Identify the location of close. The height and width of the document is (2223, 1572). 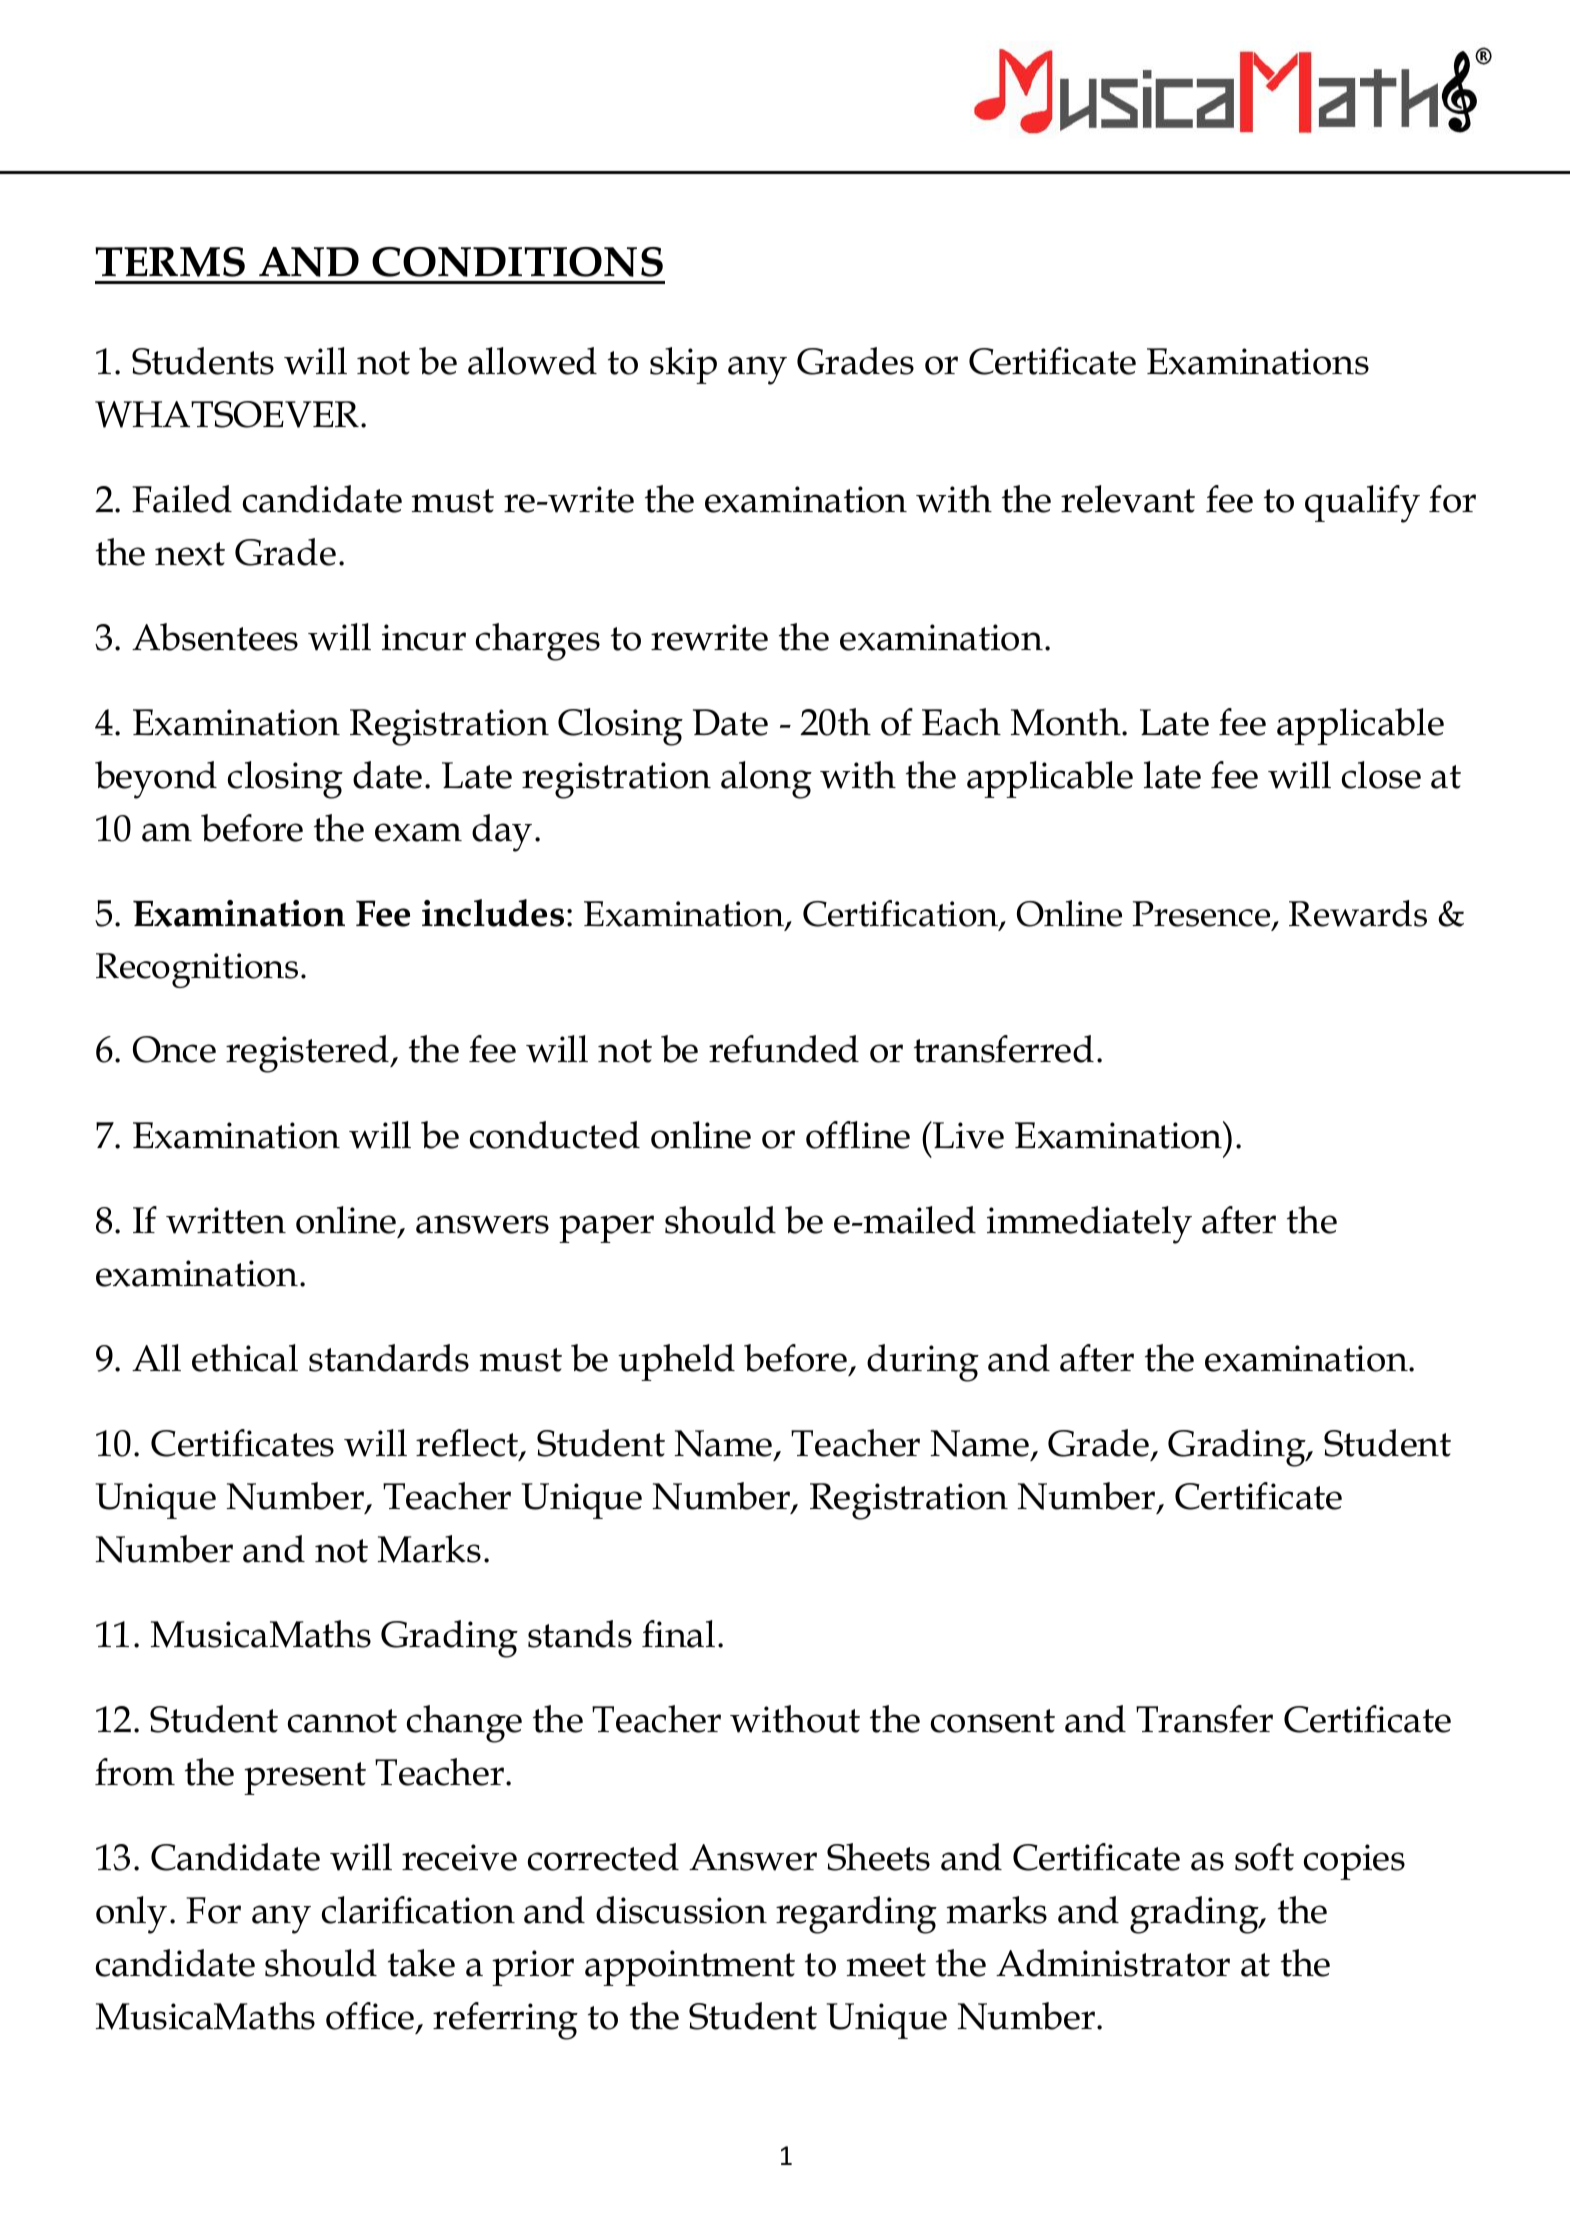
(1381, 775).
